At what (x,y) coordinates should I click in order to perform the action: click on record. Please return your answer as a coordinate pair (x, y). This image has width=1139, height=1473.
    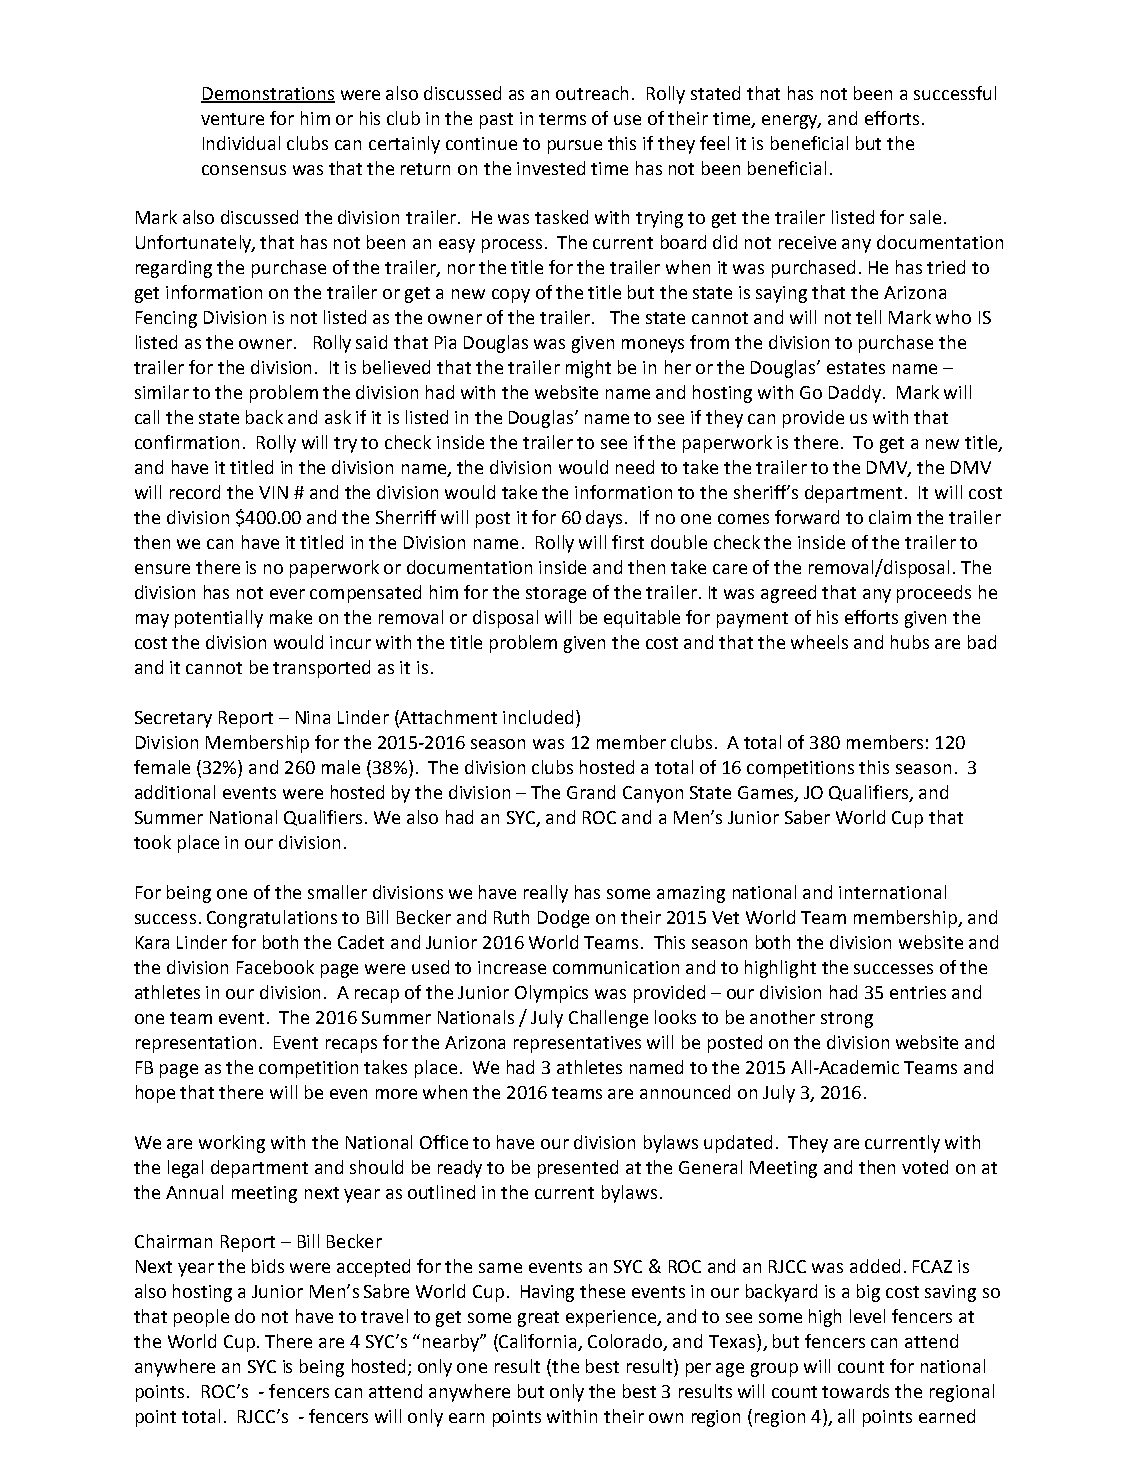
    Looking at the image, I should click on (195, 492).
